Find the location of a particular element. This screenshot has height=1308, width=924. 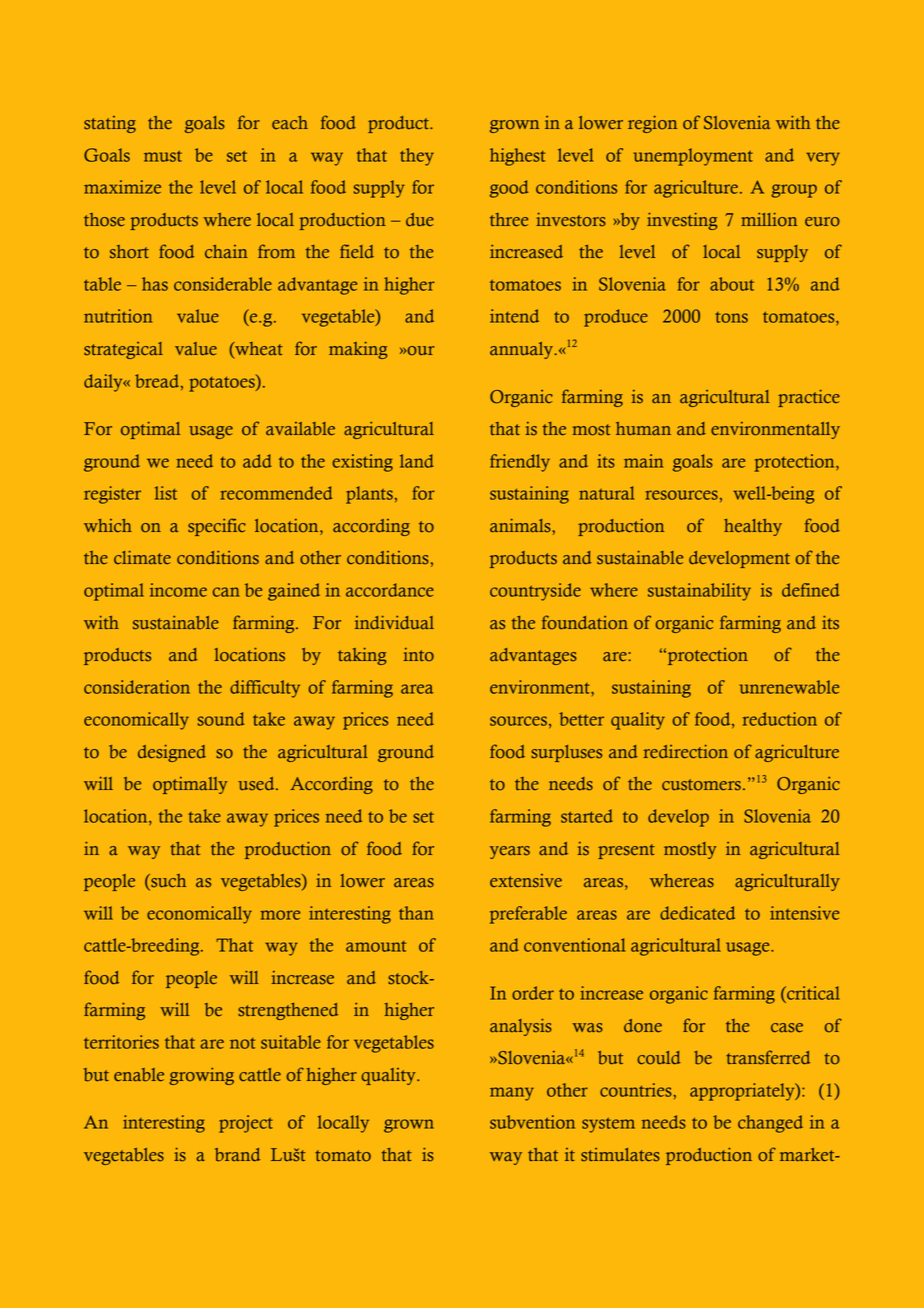

project is located at coordinates (246, 1124).
